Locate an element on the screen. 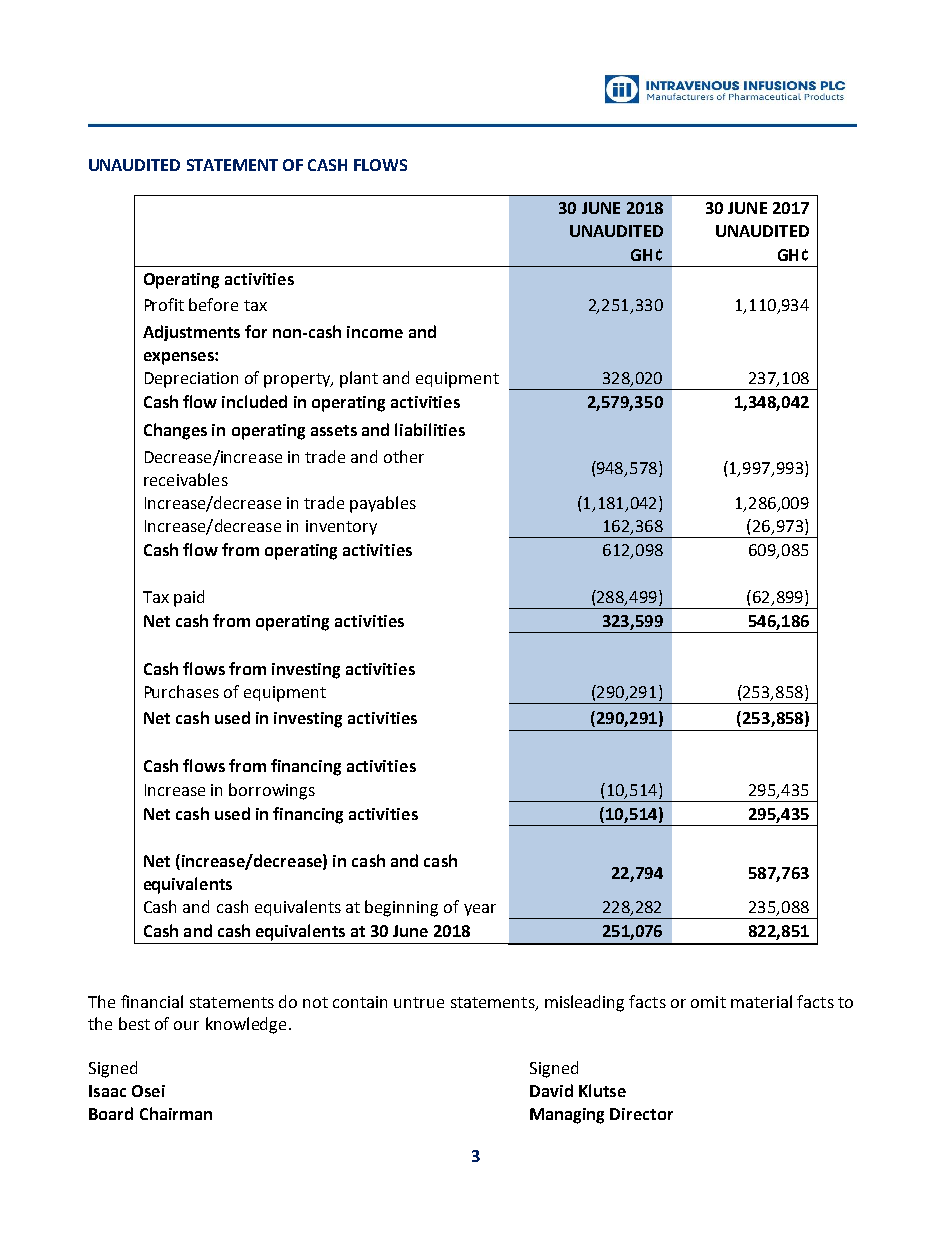 The image size is (952, 1233). year is located at coordinates (480, 910).
